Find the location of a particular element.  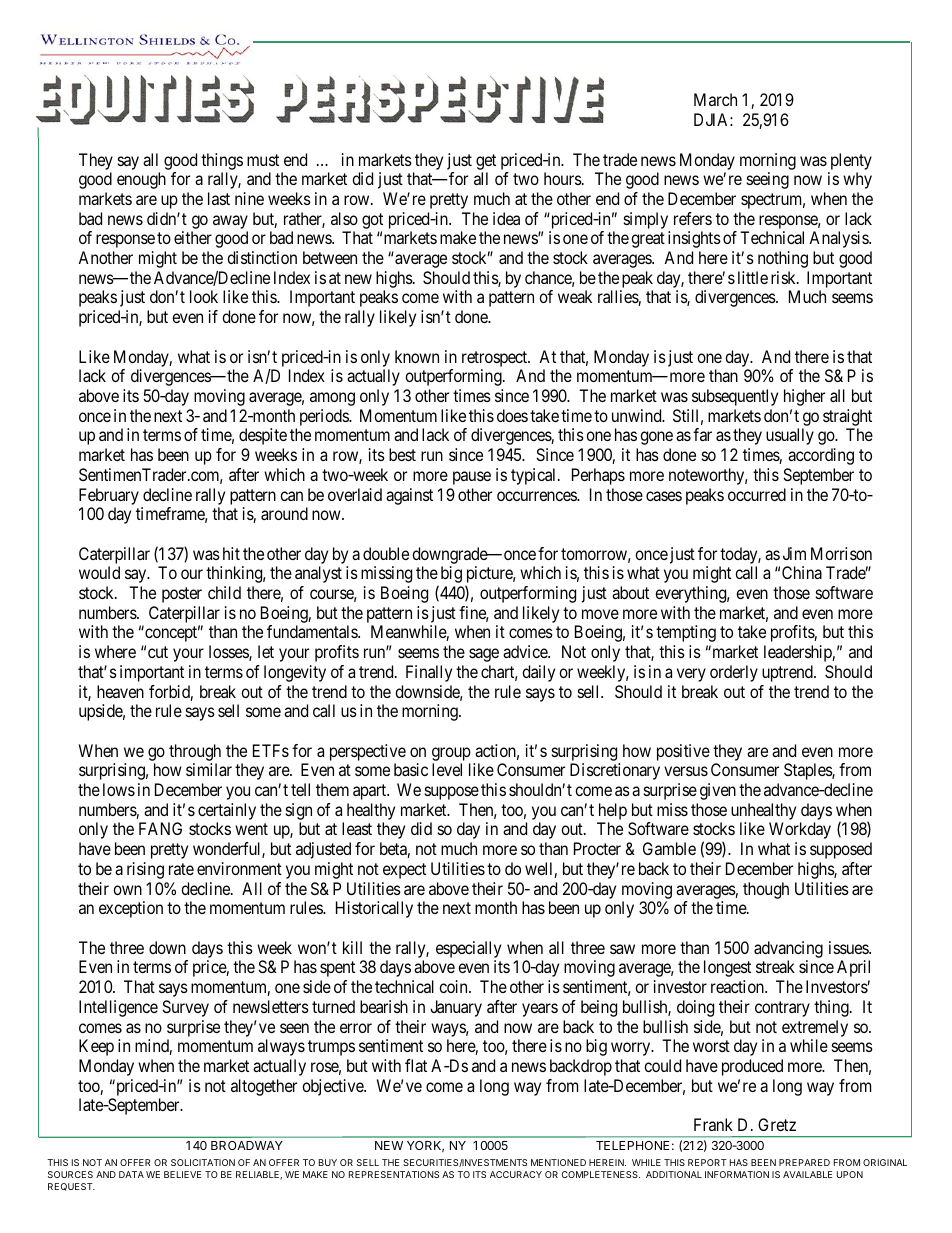

BELIEVE is located at coordinates (182, 1174).
